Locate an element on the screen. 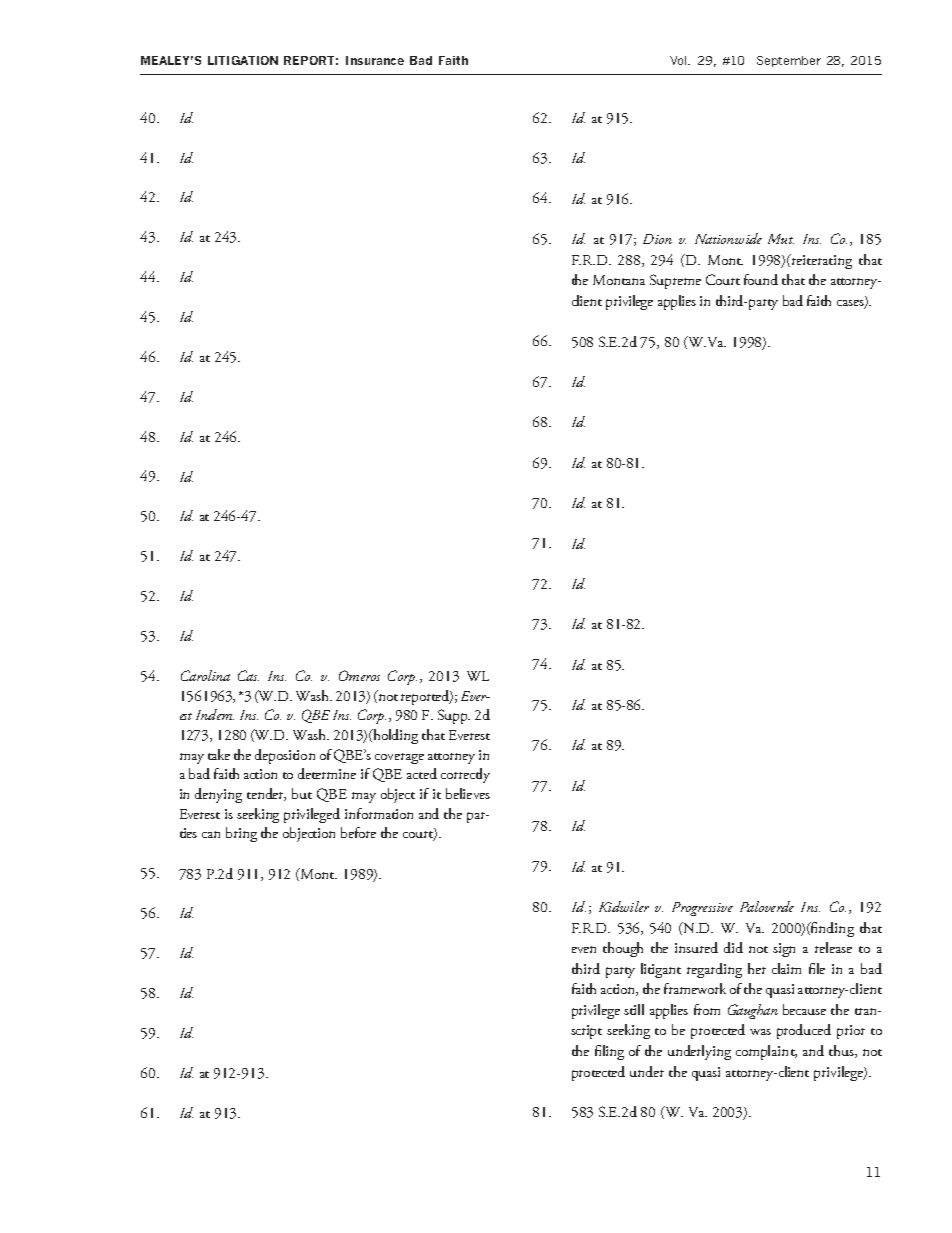 The height and width of the screenshot is (1233, 952). Carolina is located at coordinates (205, 675).
